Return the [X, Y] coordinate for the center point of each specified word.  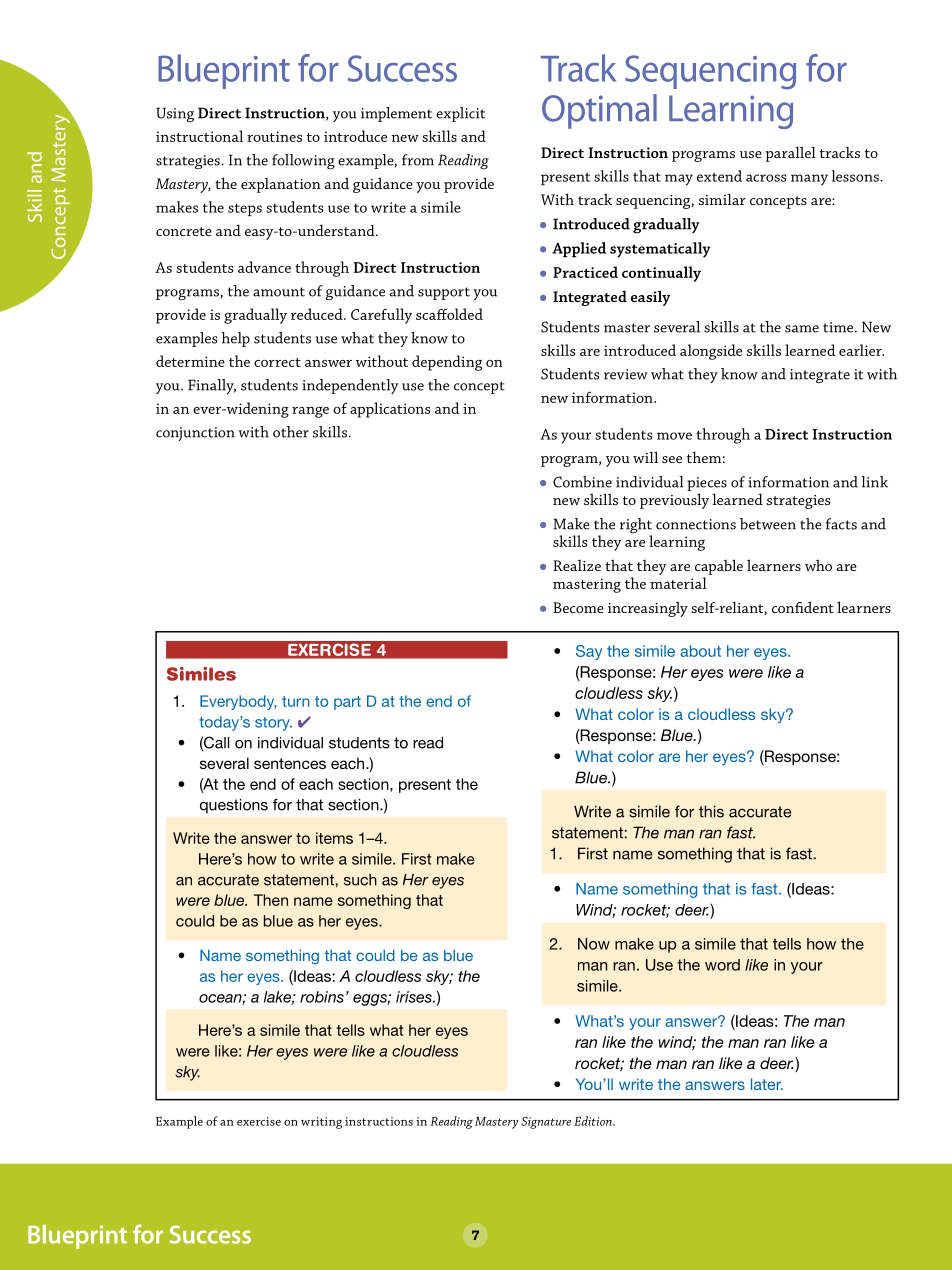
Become [578, 607]
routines [274, 136]
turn [295, 701]
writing [321, 1123]
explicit [460, 114]
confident [803, 607]
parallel [791, 154]
